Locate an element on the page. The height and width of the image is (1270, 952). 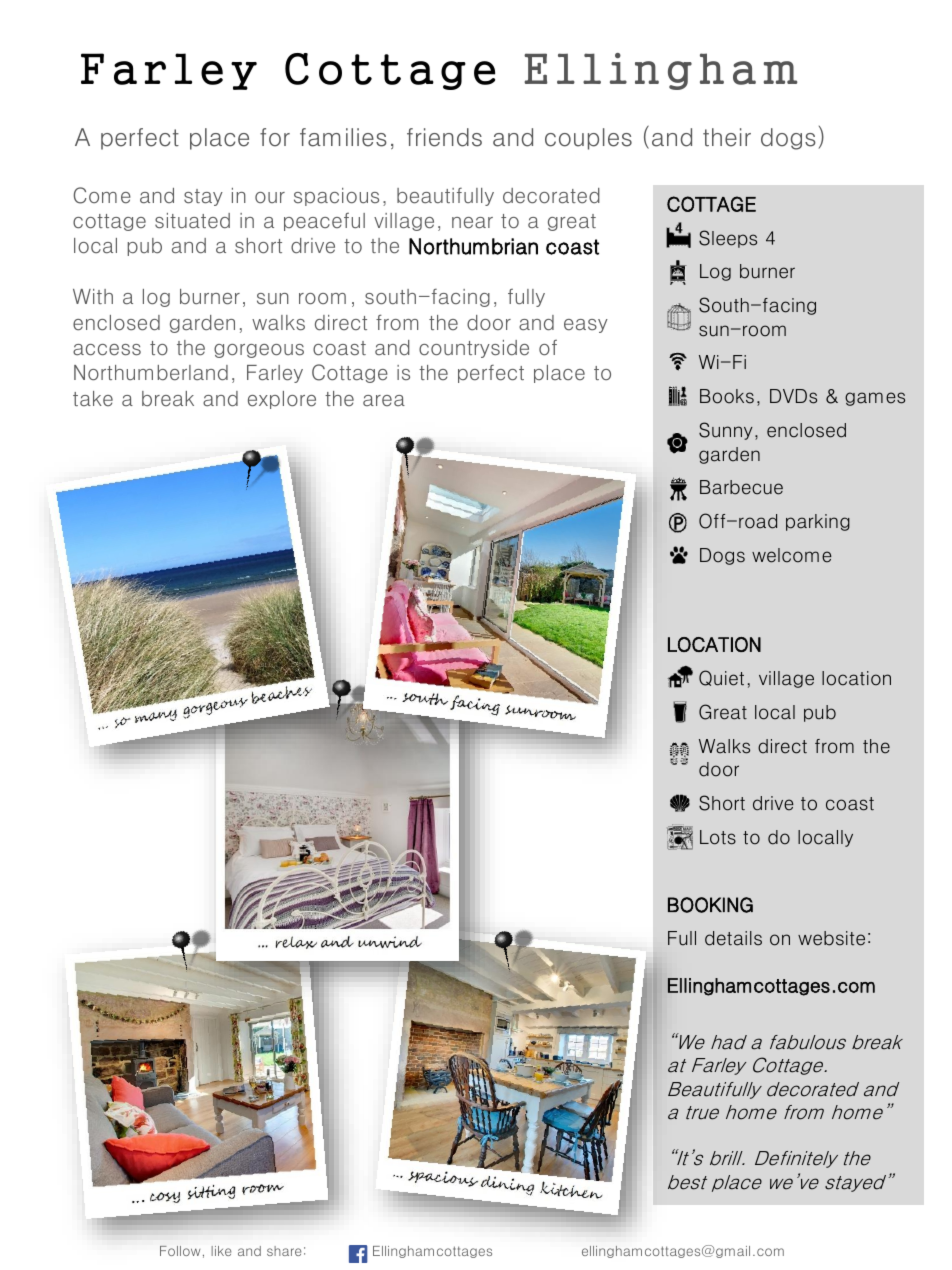
area is located at coordinates (384, 401).
